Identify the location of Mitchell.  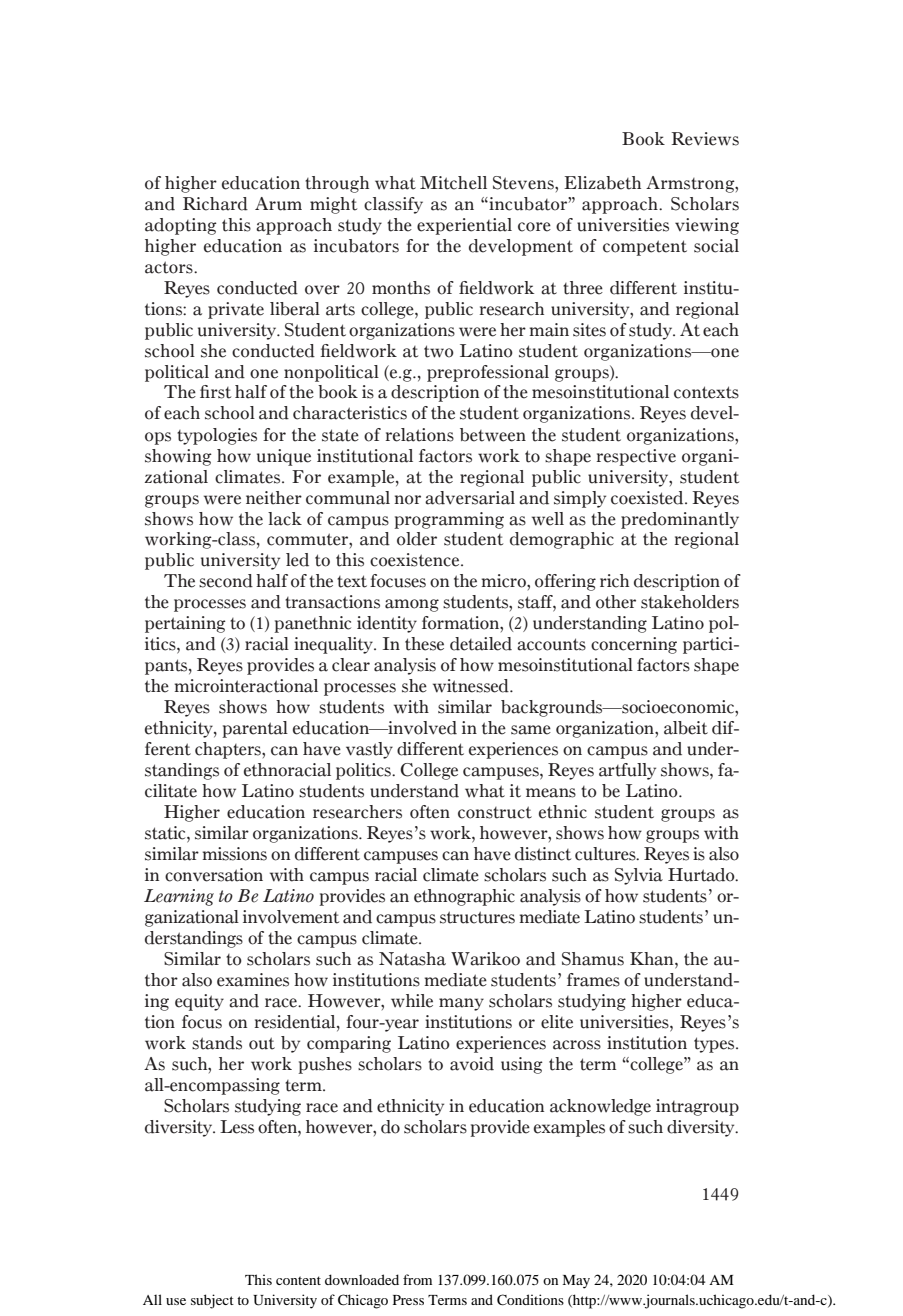
(453, 183).
